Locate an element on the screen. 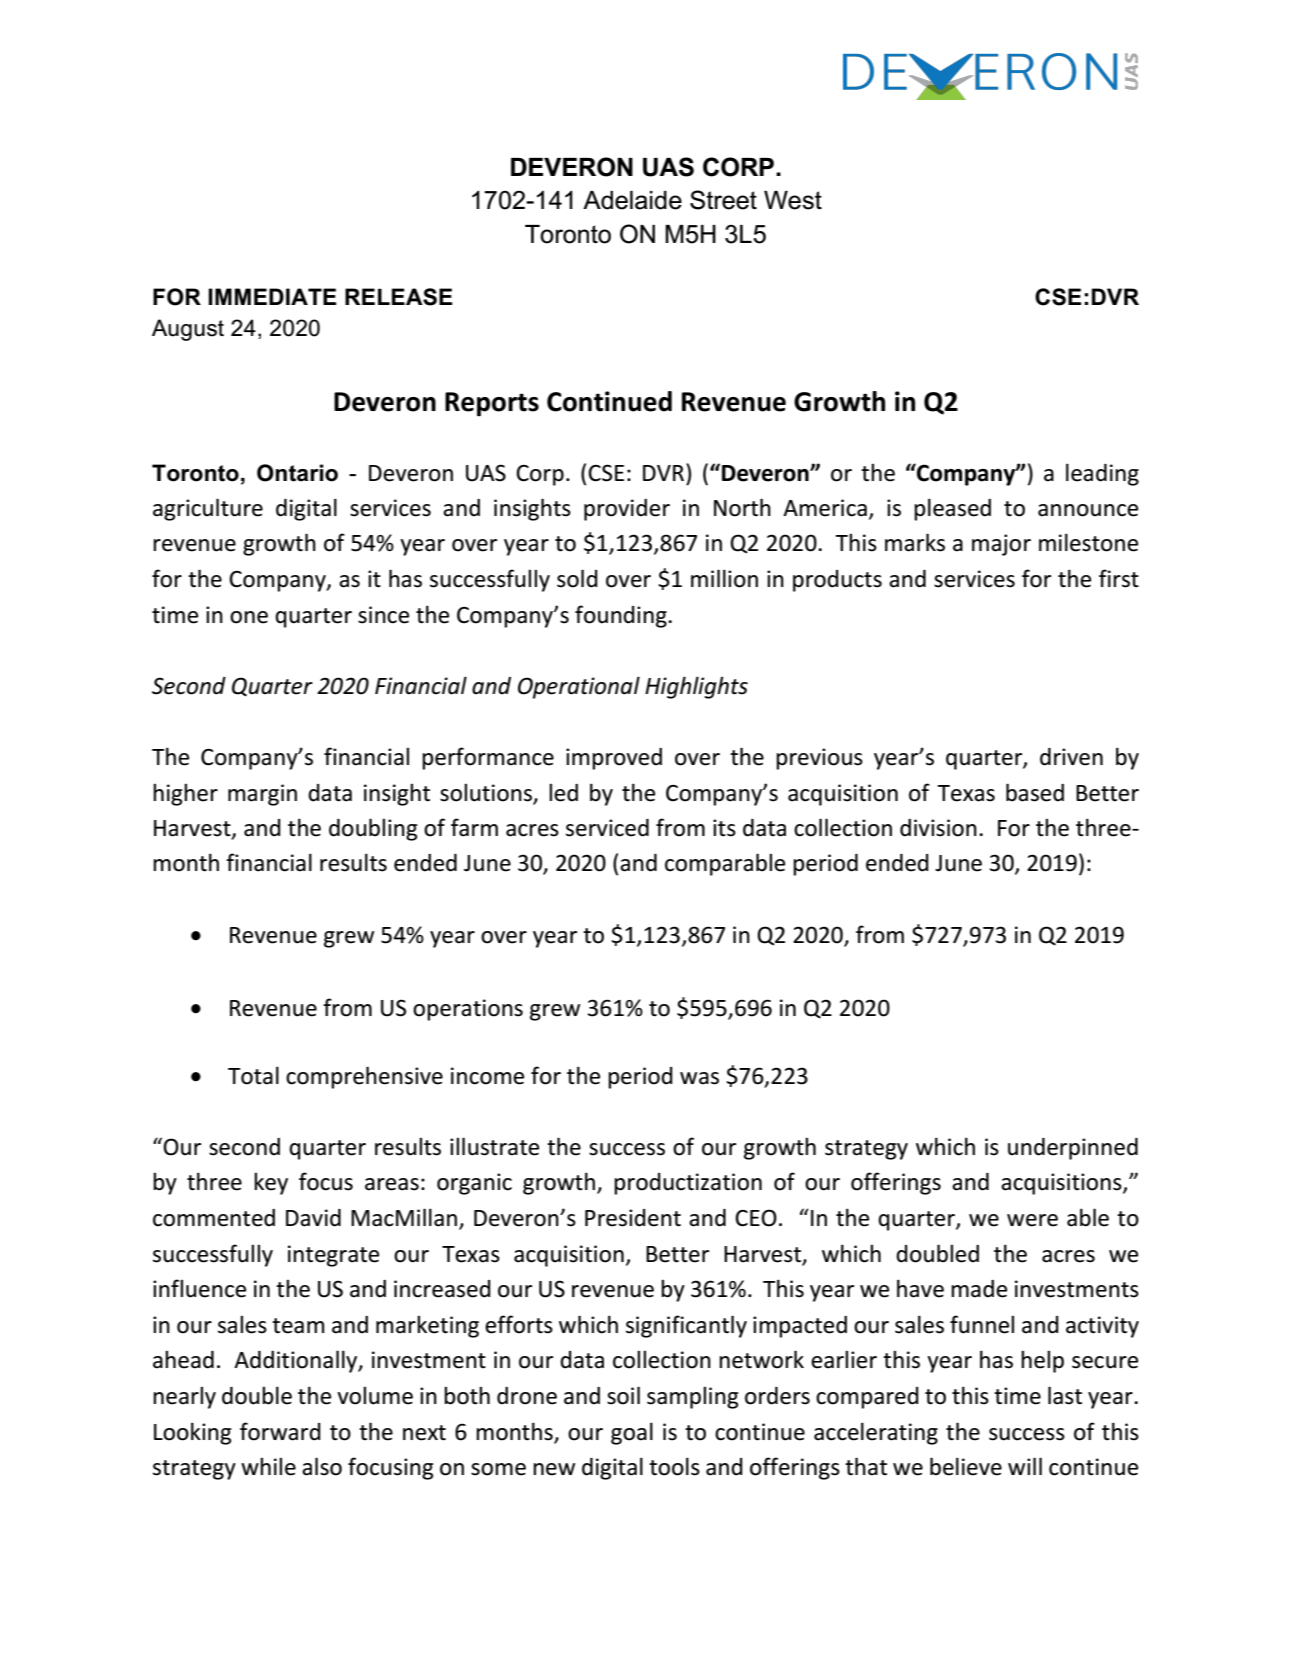 This screenshot has height=1671, width=1291. goal is located at coordinates (632, 1433).
